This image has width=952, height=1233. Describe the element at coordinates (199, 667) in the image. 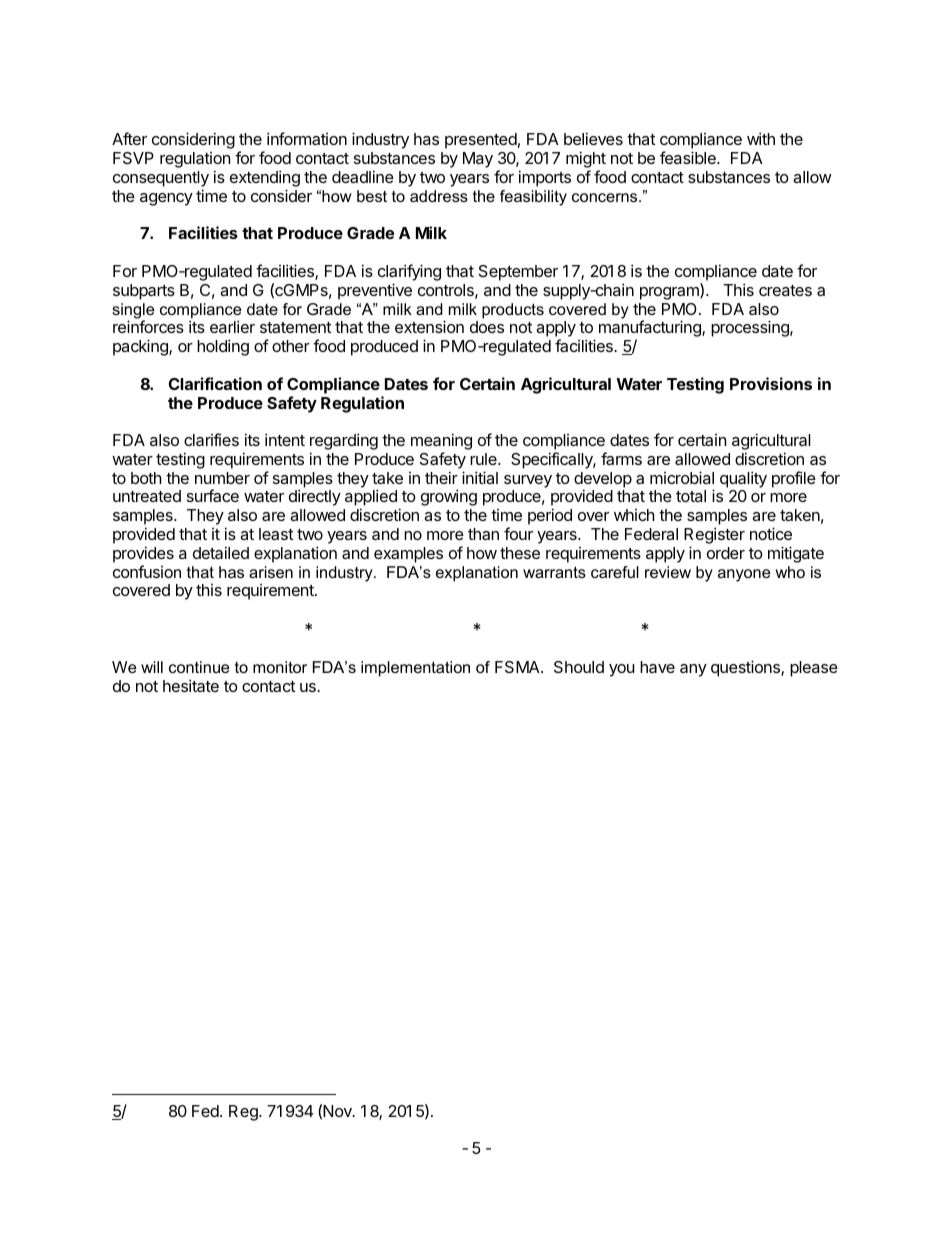

I see `continue` at that location.
